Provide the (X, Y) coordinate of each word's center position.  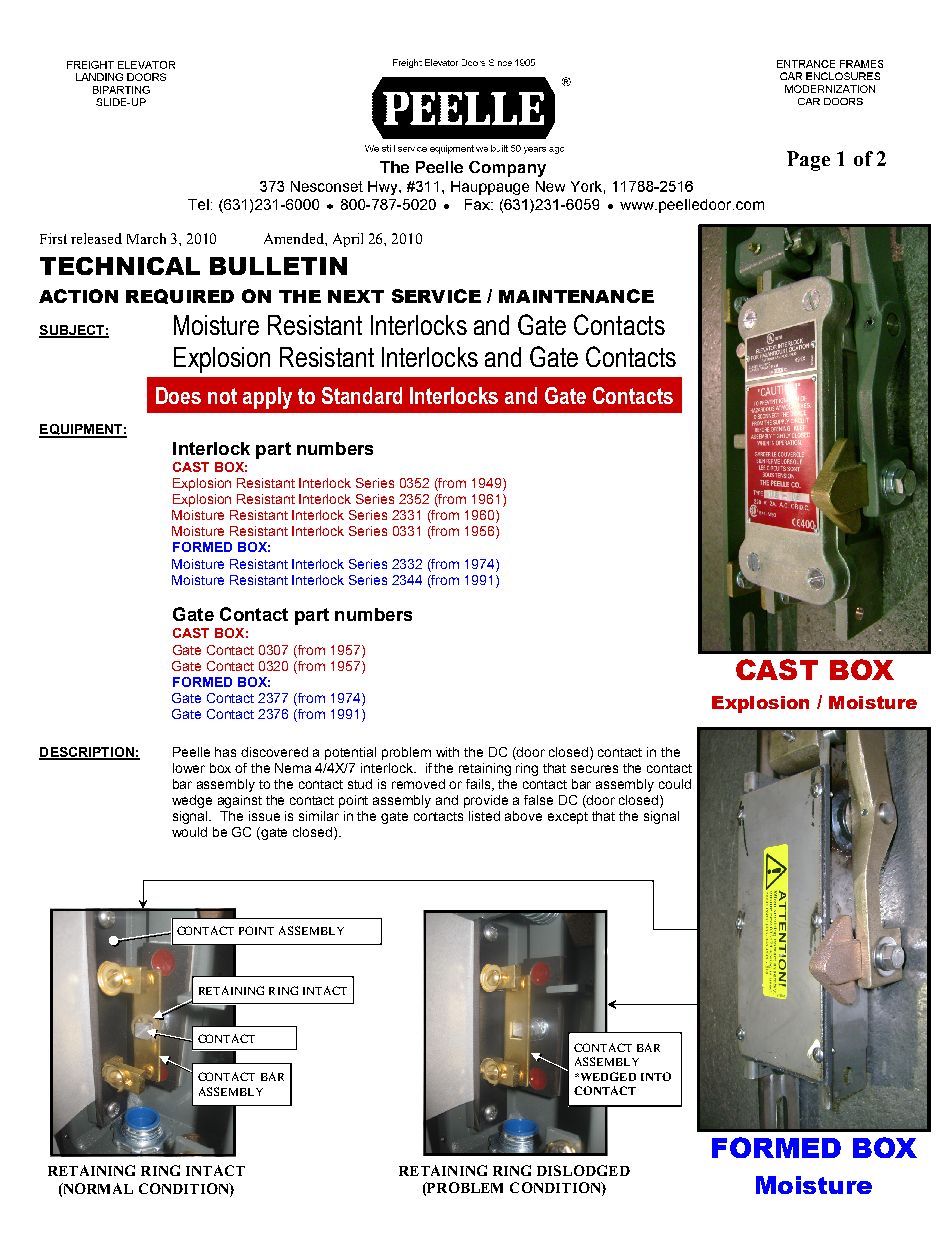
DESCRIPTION (87, 753)
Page (808, 161)
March (146, 238)
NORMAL (97, 1189)
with (447, 752)
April (348, 240)
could (675, 784)
